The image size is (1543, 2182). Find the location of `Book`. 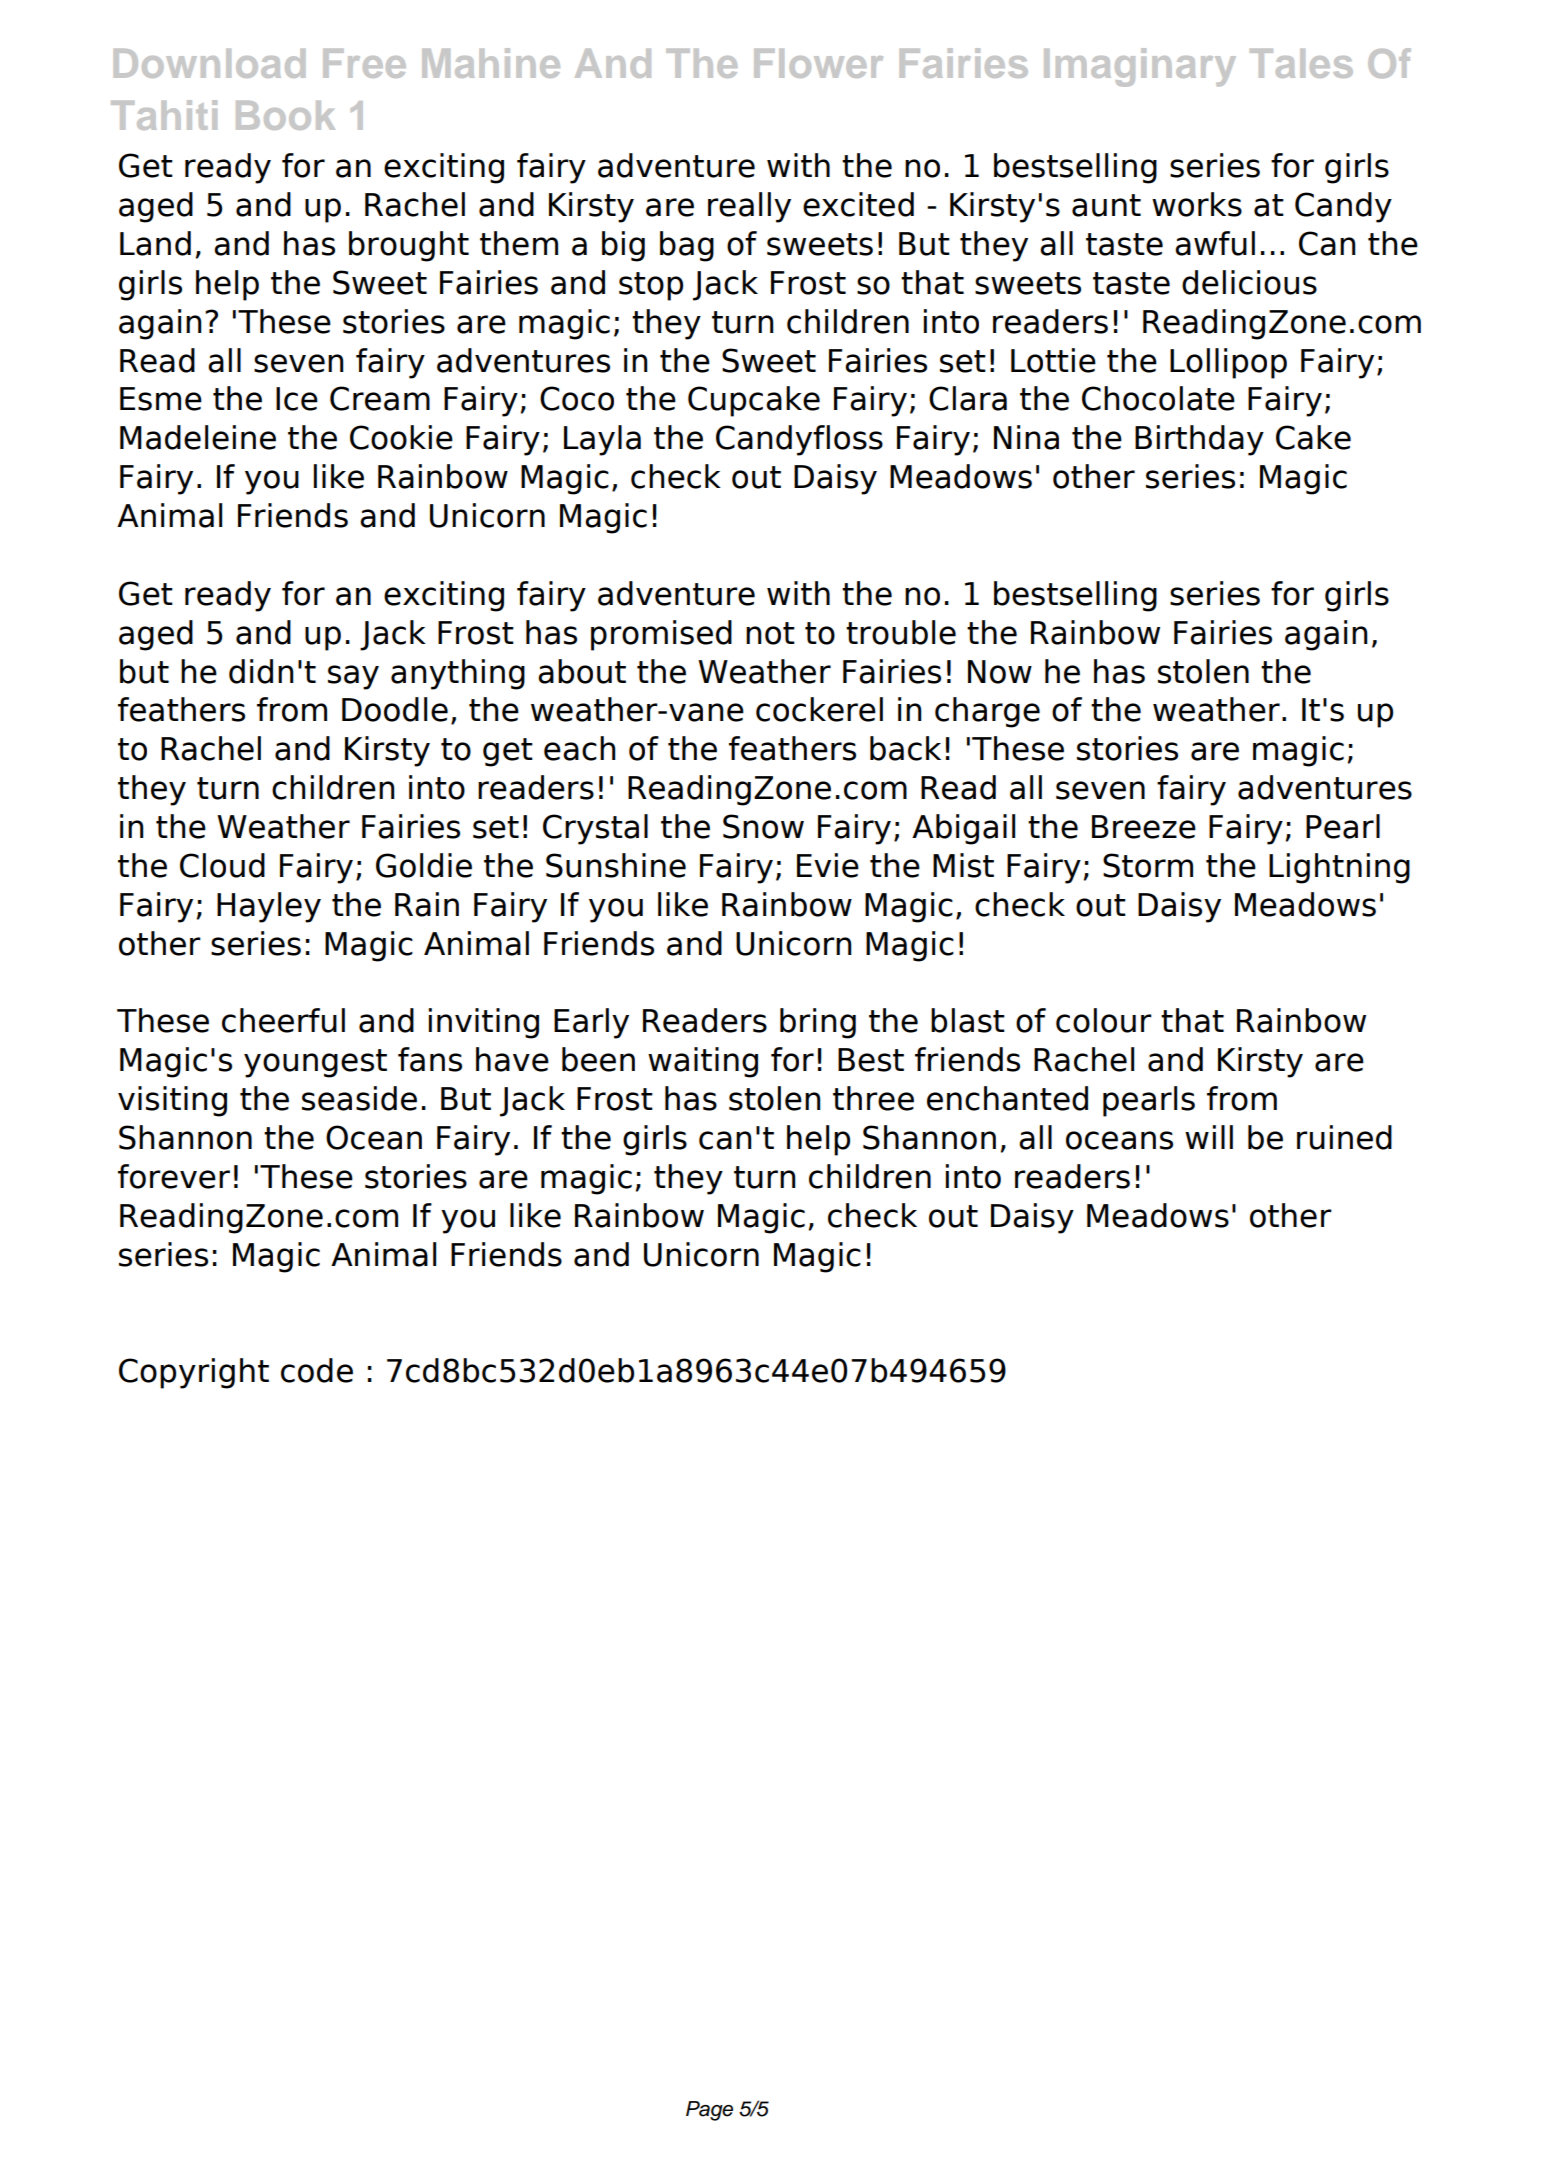

Book is located at coordinates (285, 115).
